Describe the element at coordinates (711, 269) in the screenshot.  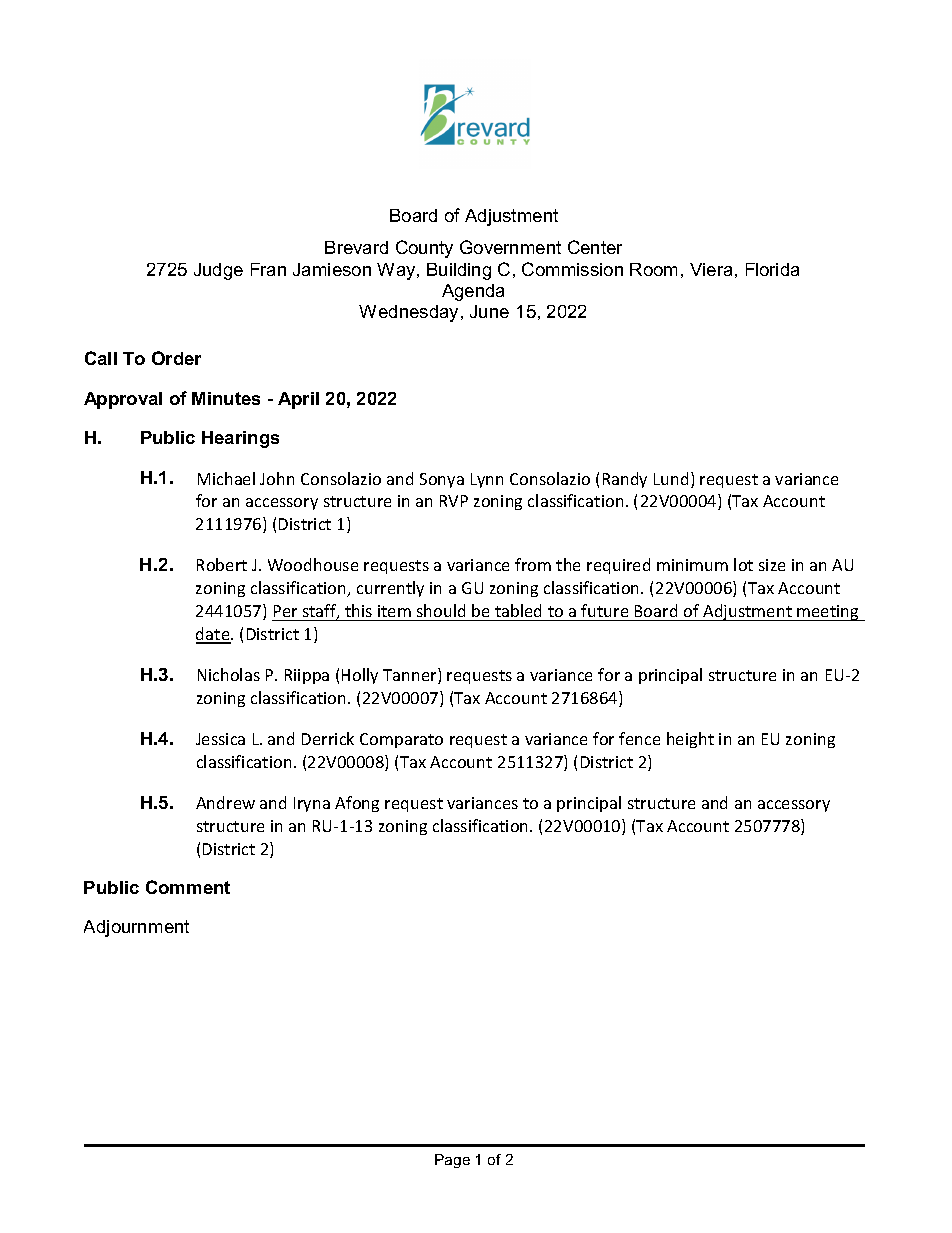
I see `Viera` at that location.
